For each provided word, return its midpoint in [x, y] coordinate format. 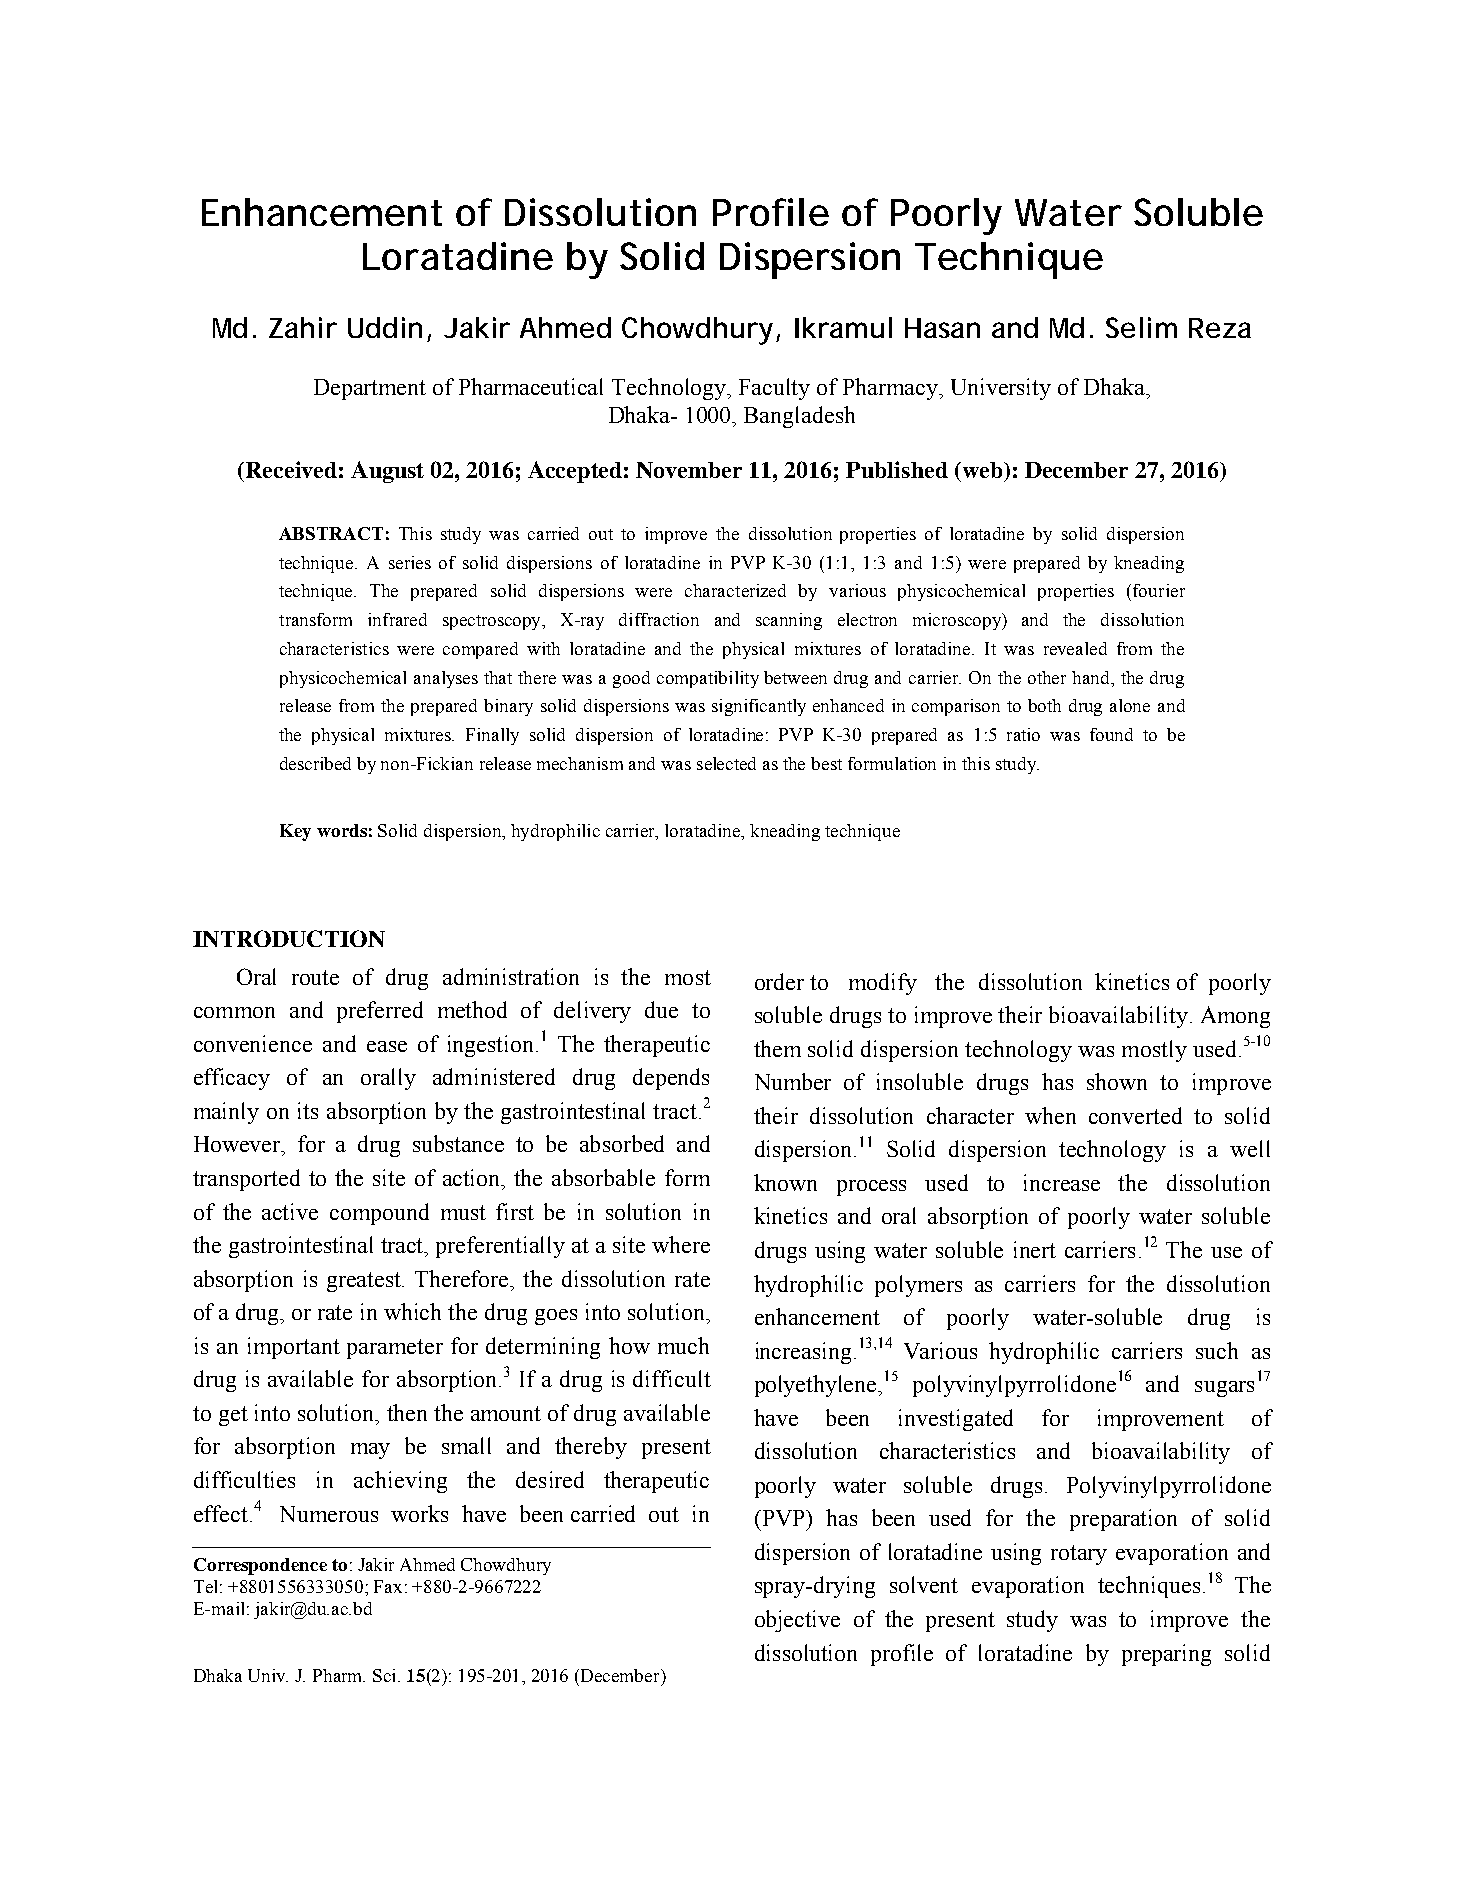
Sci [386, 1675]
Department [370, 389]
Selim [1141, 327]
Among [1235, 1017]
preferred [380, 1012]
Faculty [774, 389]
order [779, 981]
